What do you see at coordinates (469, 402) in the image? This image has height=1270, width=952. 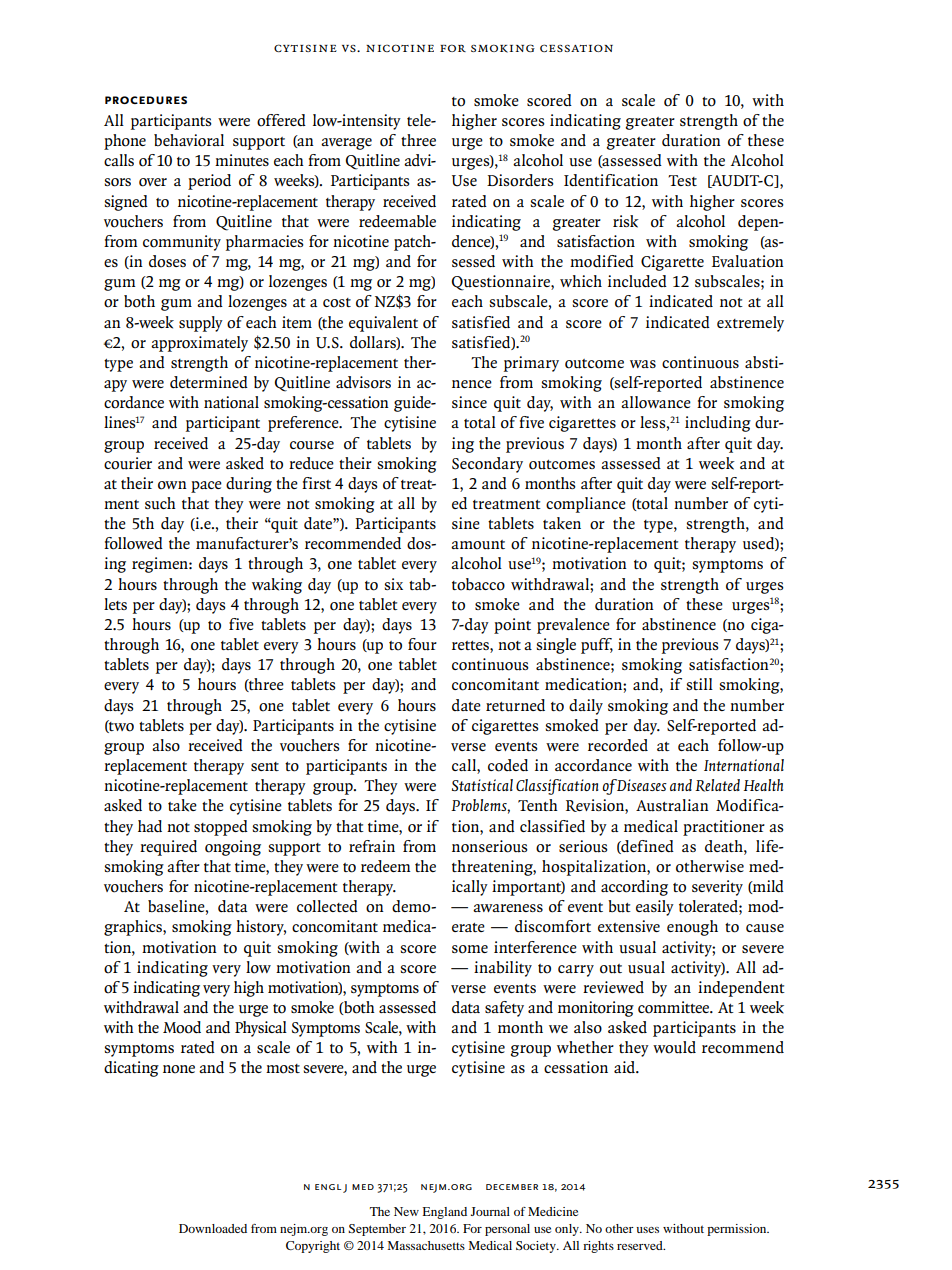 I see `since` at bounding box center [469, 402].
